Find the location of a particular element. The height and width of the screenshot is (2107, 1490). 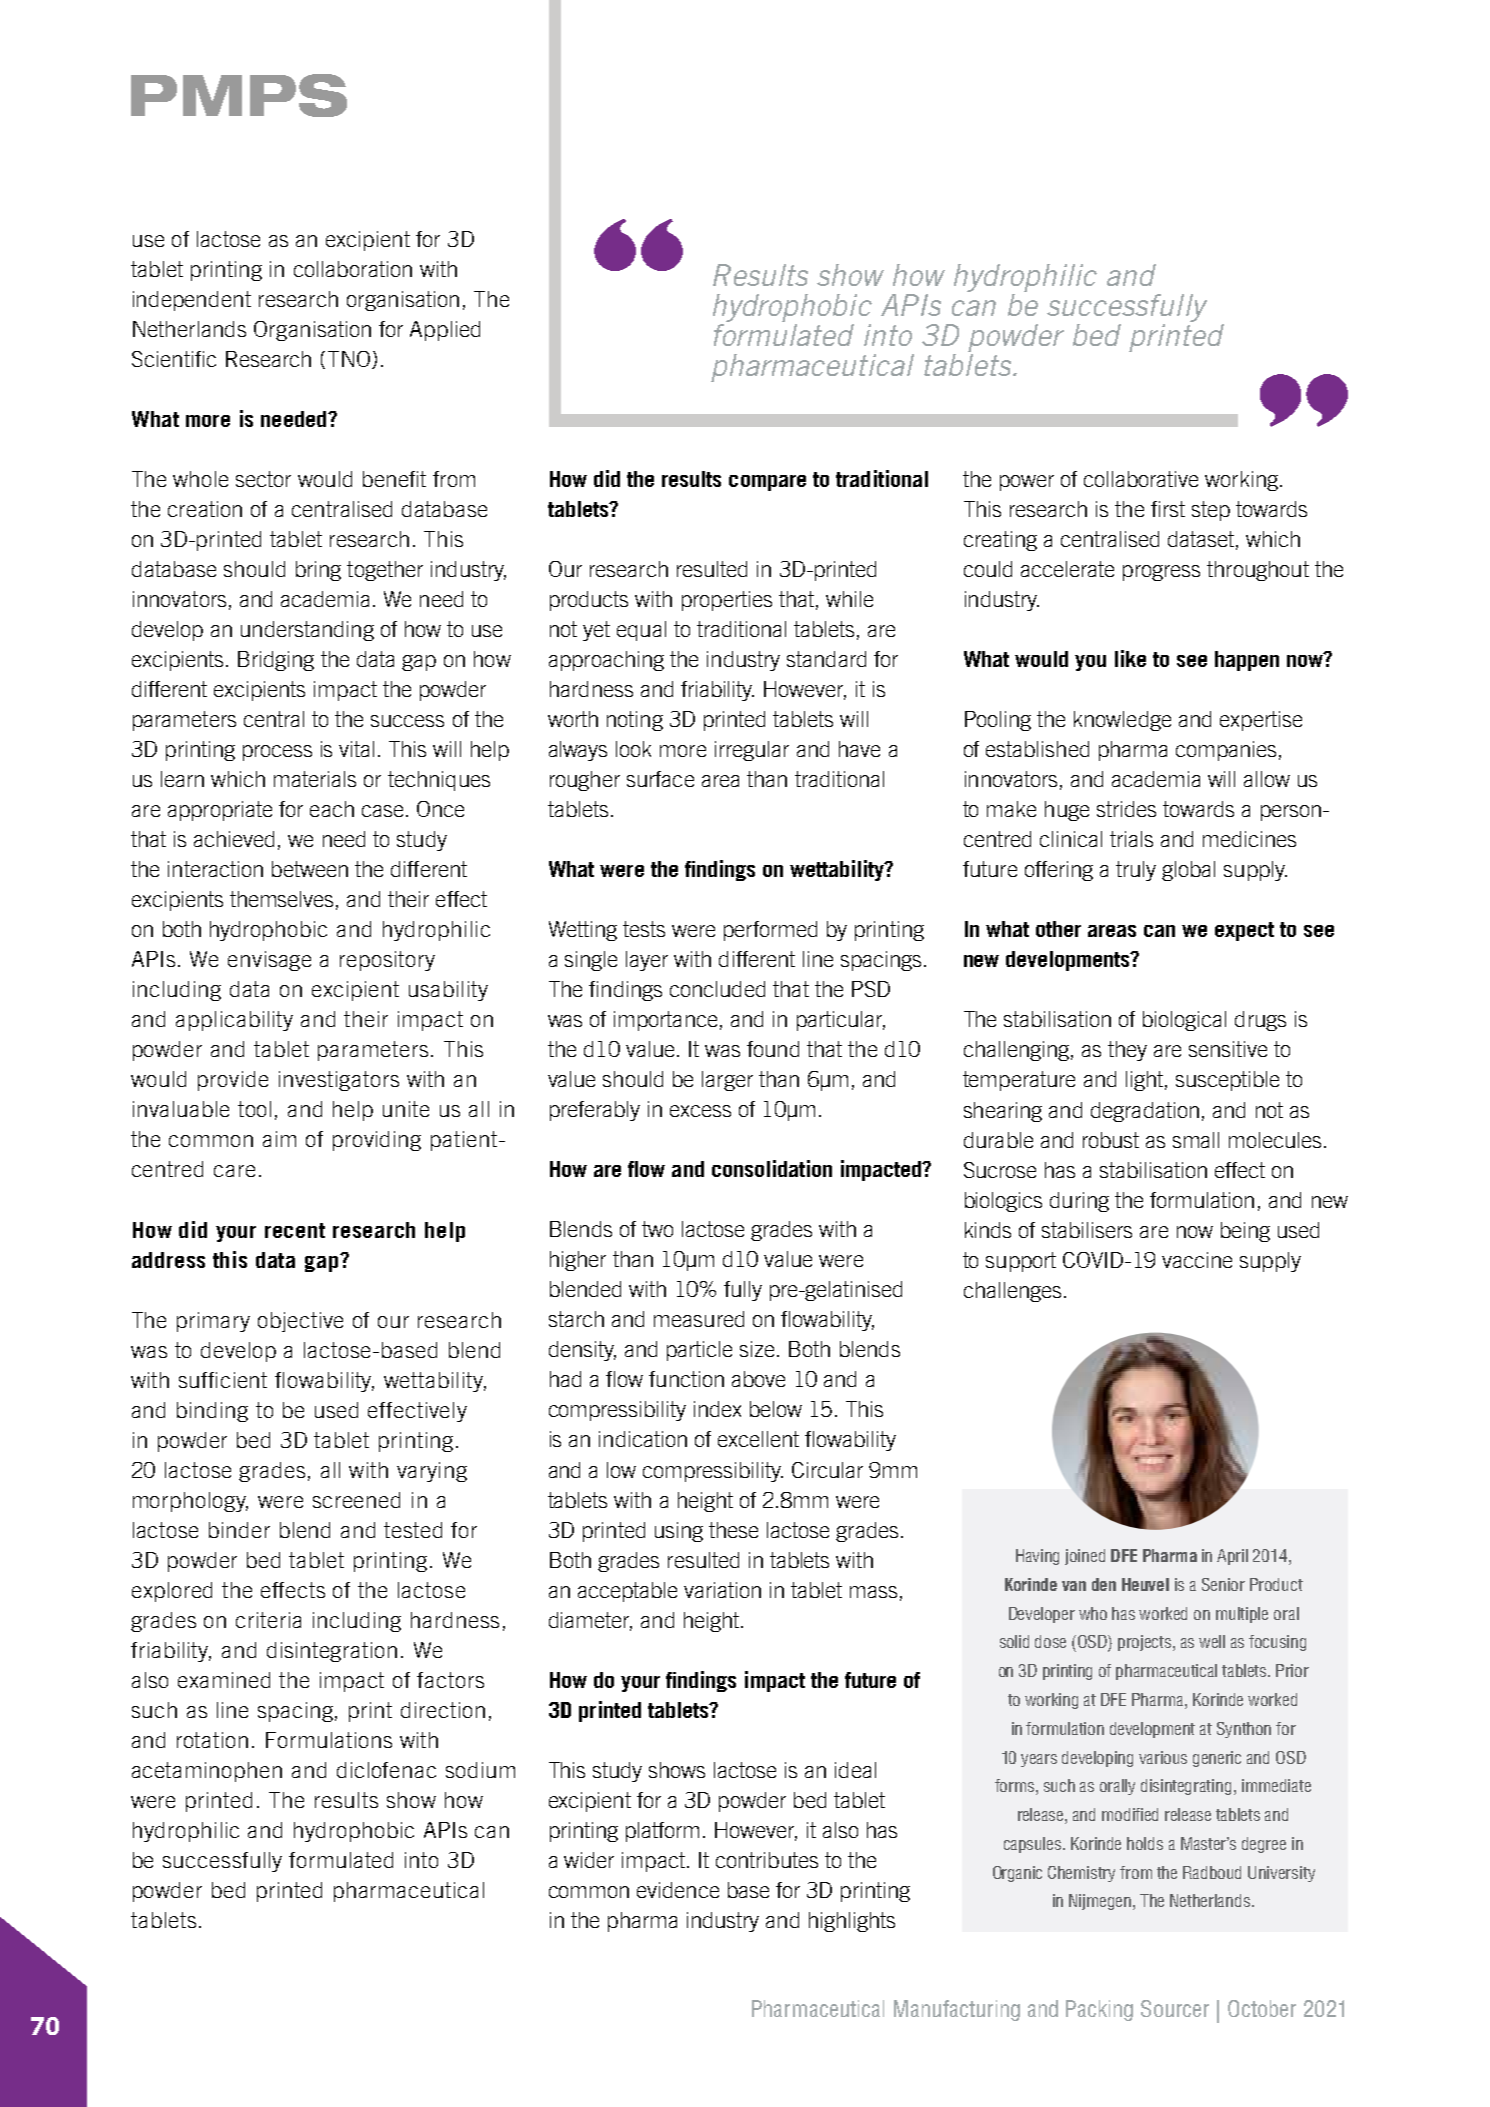

degradation is located at coordinates (1145, 1112).
